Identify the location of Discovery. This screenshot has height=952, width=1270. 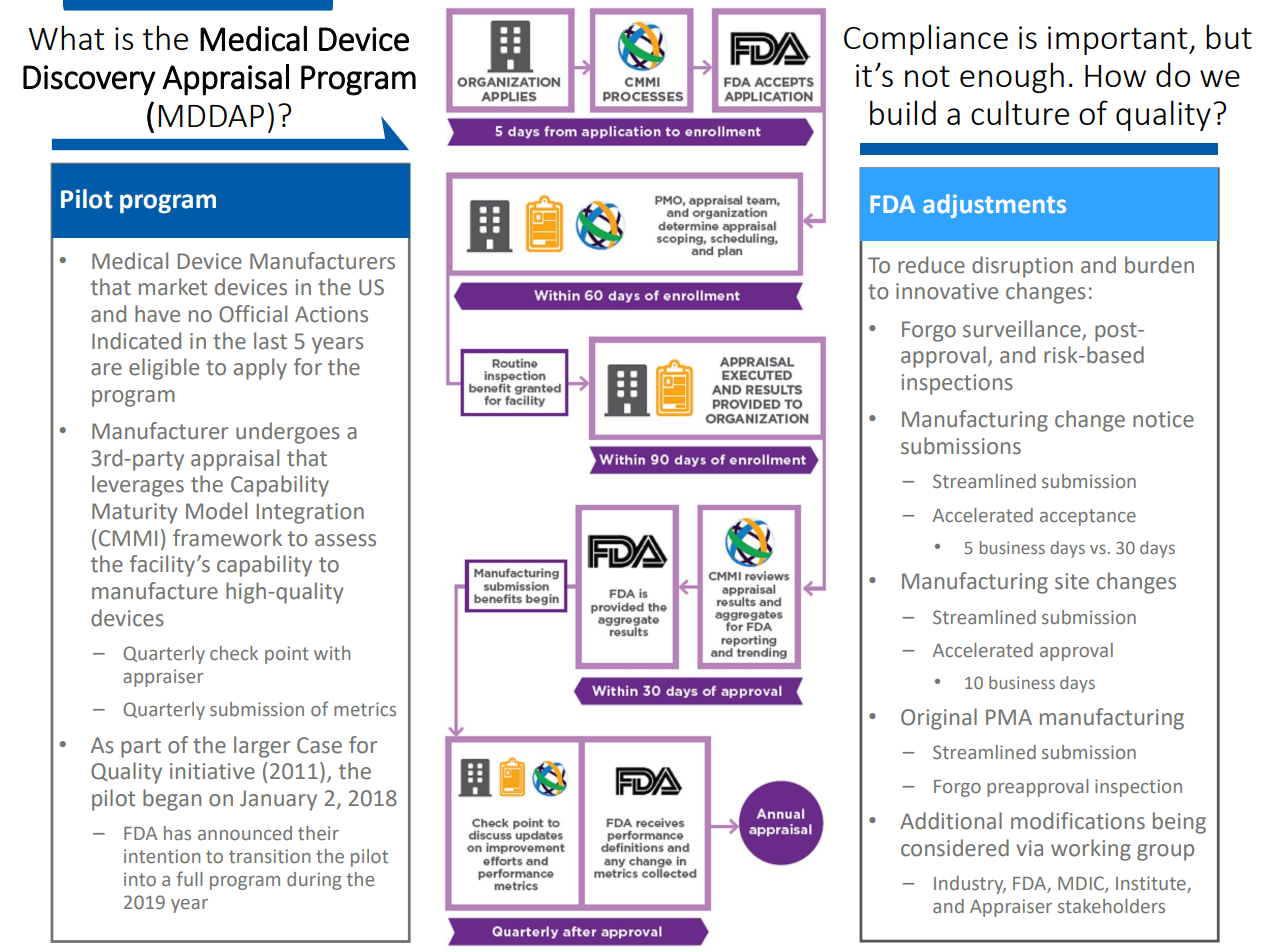
(89, 80).
